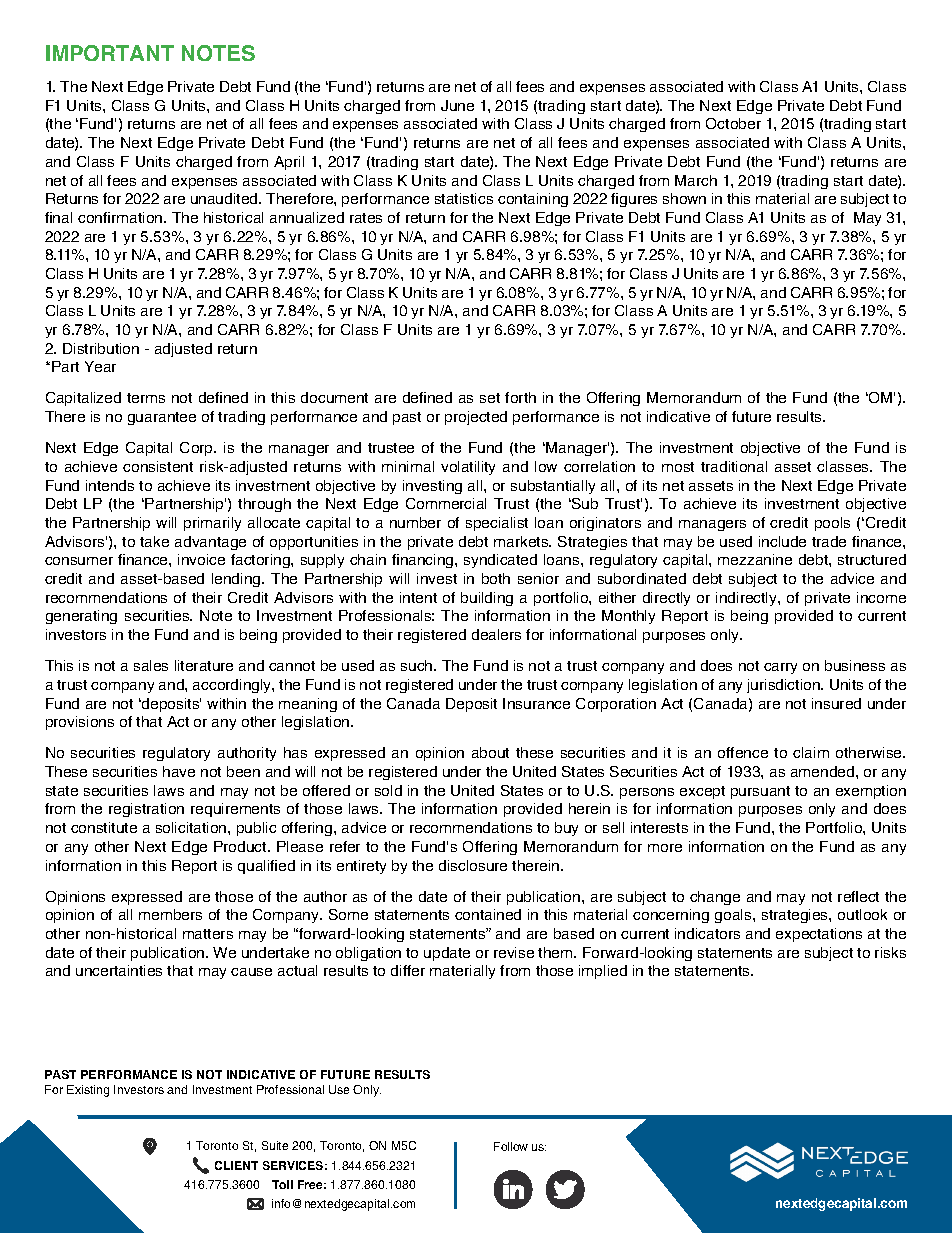 This screenshot has height=1233, width=952. What do you see at coordinates (208, 934) in the screenshot?
I see `matters` at bounding box center [208, 934].
